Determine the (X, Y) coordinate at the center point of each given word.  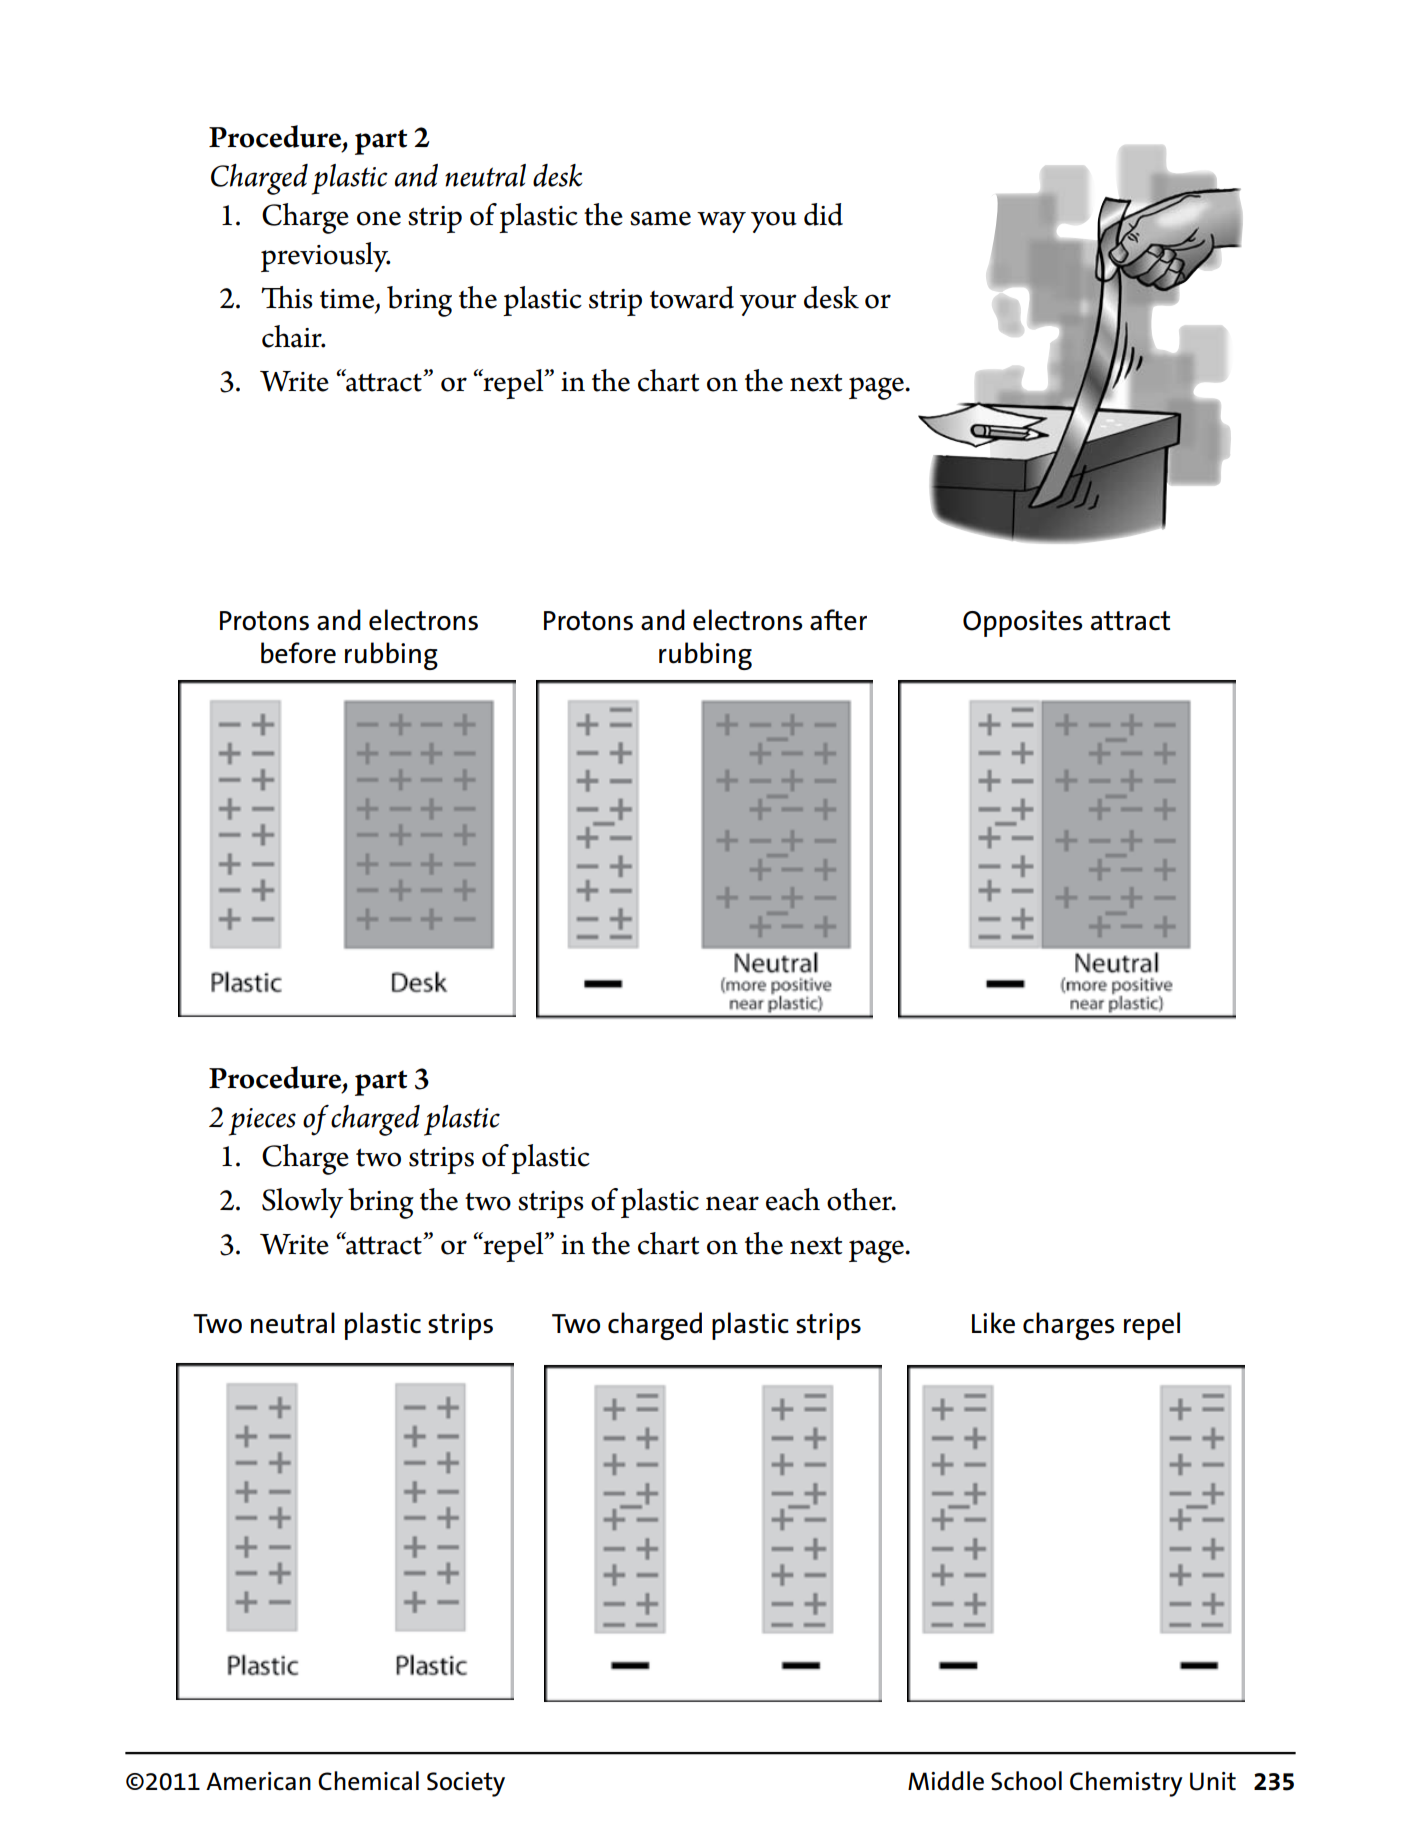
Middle (946, 1781)
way (721, 222)
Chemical (368, 1781)
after (838, 620)
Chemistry (1126, 1784)
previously (326, 257)
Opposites (1023, 623)
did (823, 214)
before (298, 653)
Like (993, 1323)
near (732, 1203)
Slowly (302, 1203)
